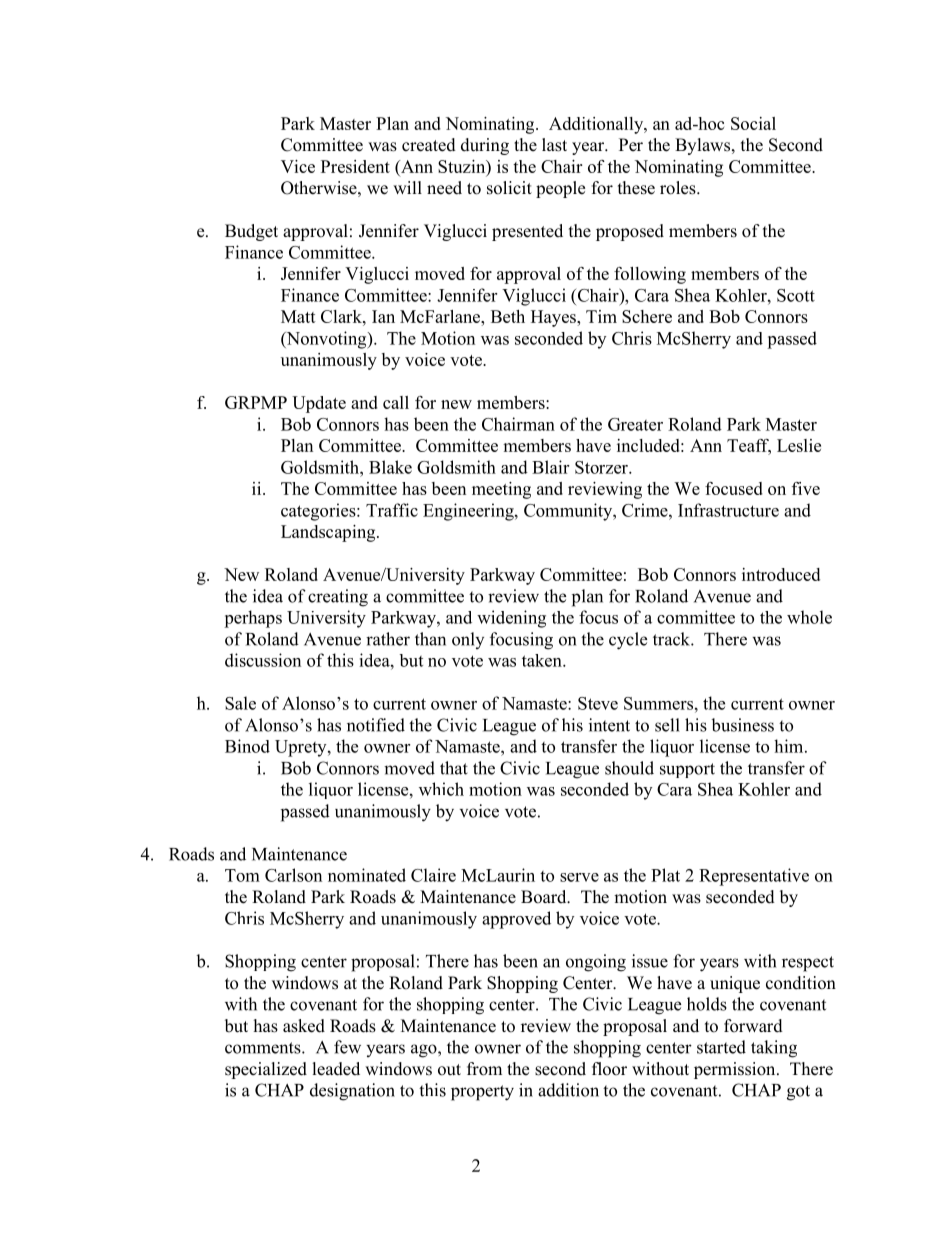 The height and width of the page is (1233, 952). Describe the element at coordinates (781, 574) in the page. I see `introduced` at that location.
